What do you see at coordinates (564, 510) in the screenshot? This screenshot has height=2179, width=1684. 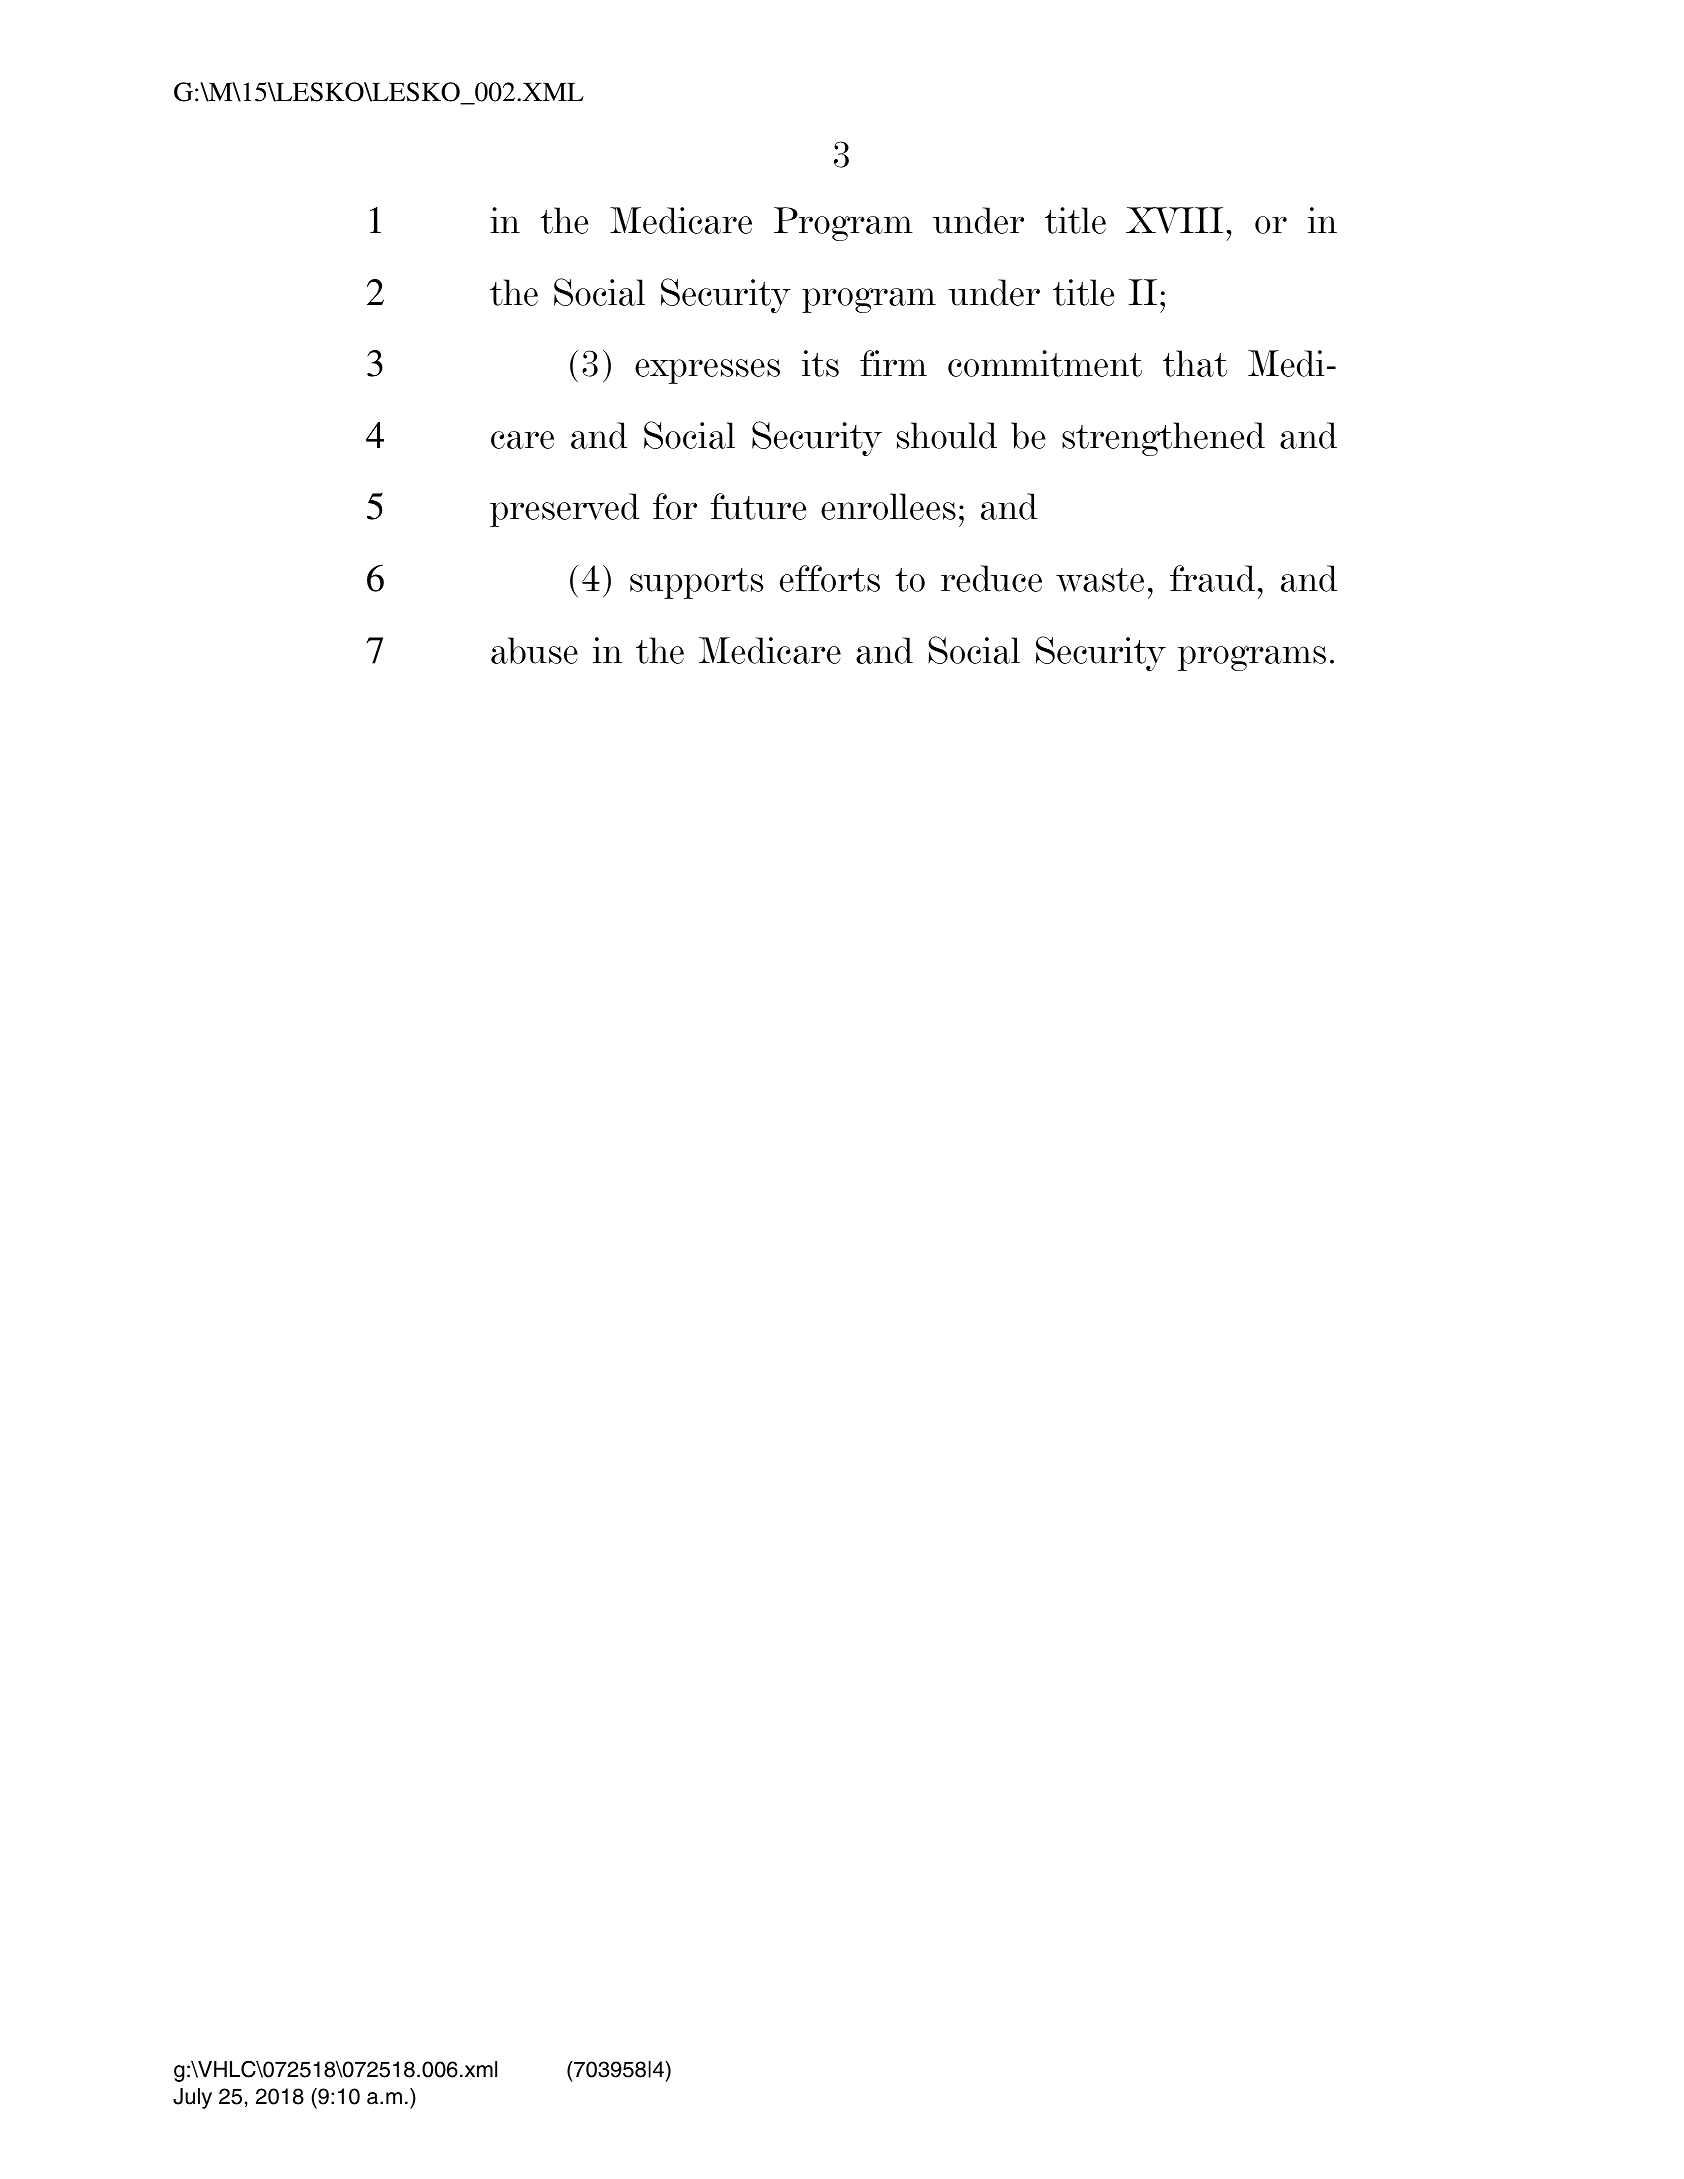 I see `preserved` at bounding box center [564, 510].
